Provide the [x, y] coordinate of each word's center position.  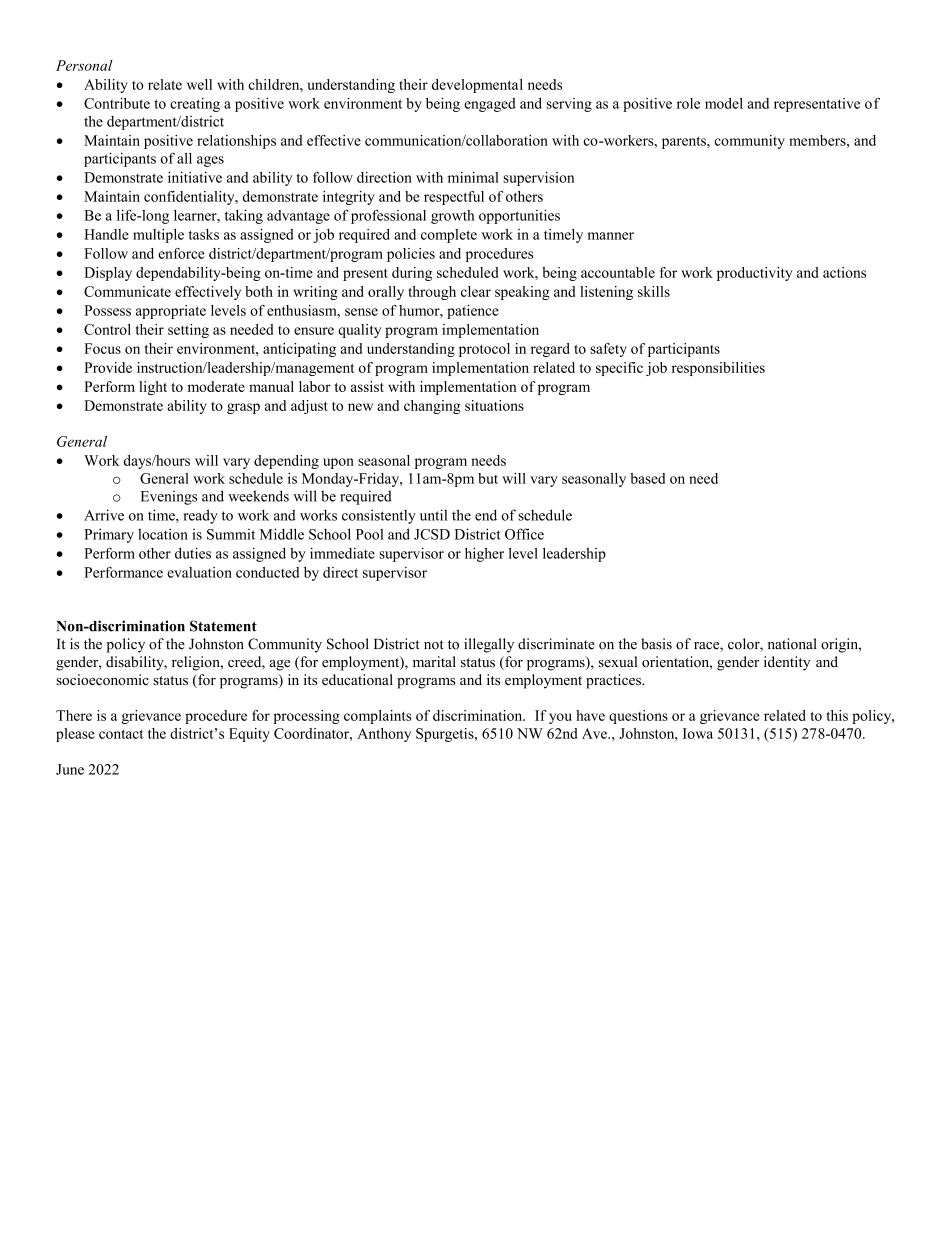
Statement [223, 626]
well [199, 84]
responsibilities [718, 369]
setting [188, 331]
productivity [754, 274]
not [434, 645]
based [647, 478]
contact [121, 734]
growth [453, 217]
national [792, 644]
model [724, 103]
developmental [477, 86]
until [433, 515]
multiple [158, 236]
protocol [484, 350]
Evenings [169, 497]
